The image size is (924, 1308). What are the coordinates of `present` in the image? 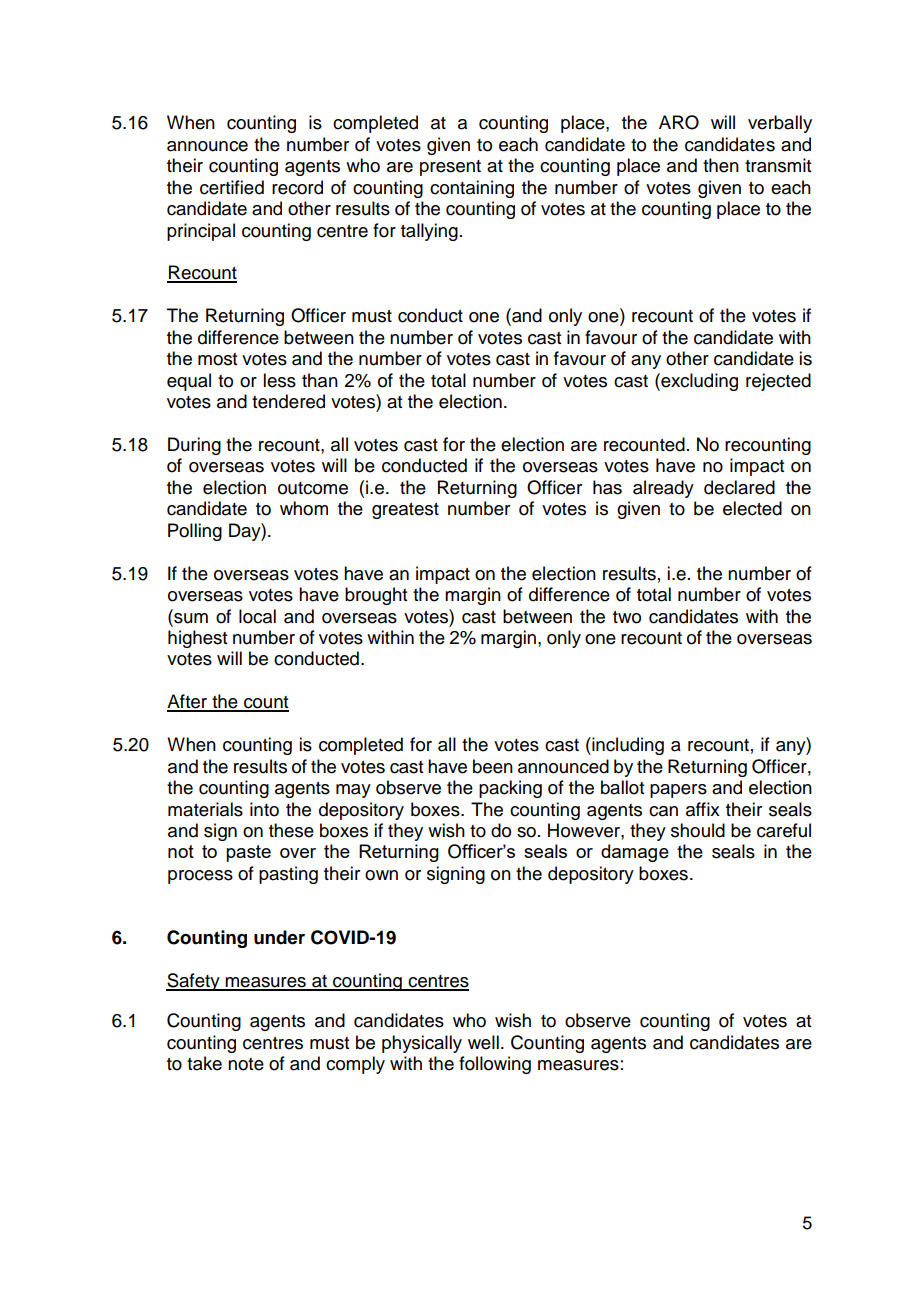 It's located at (450, 168).
